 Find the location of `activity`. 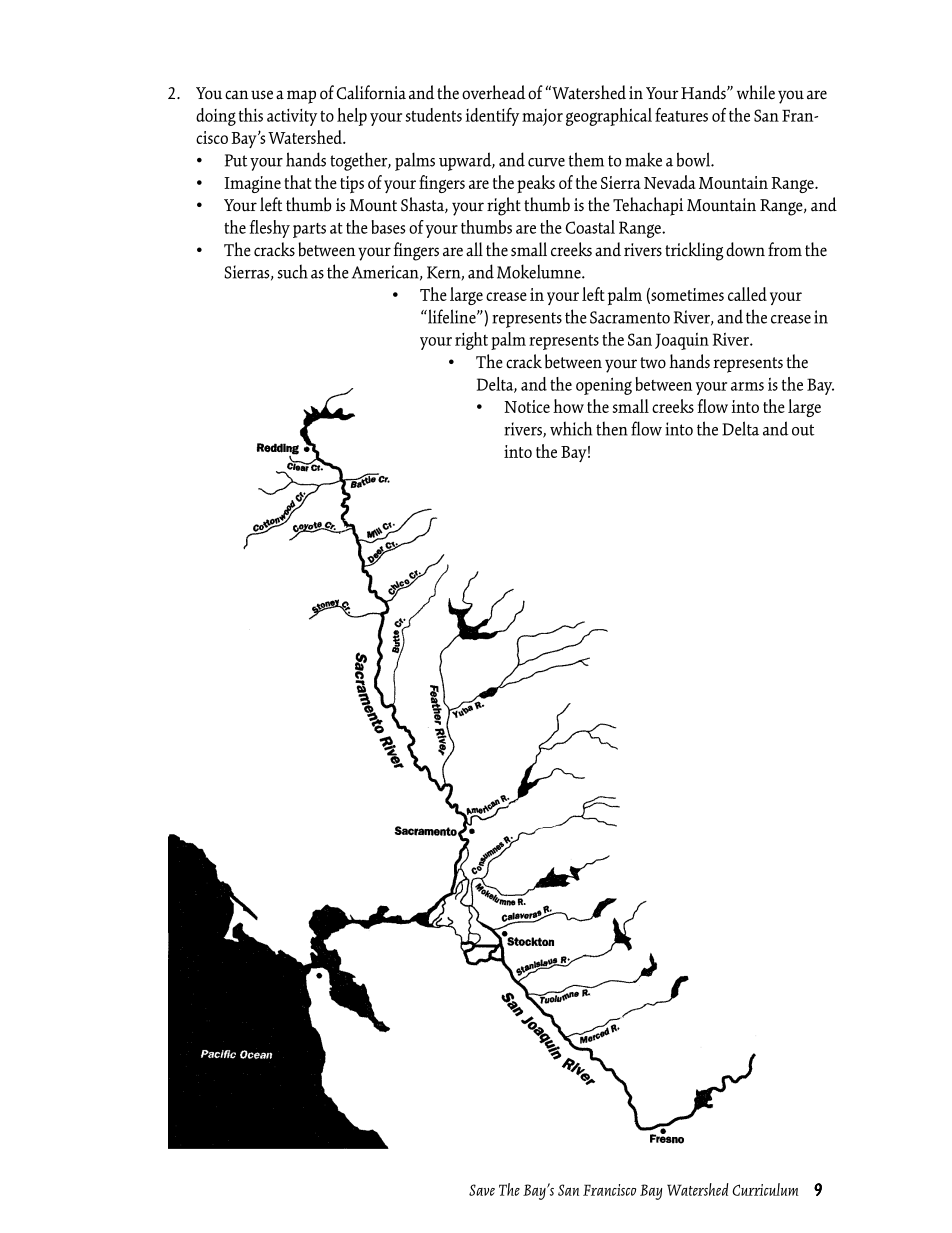

activity is located at coordinates (292, 117).
